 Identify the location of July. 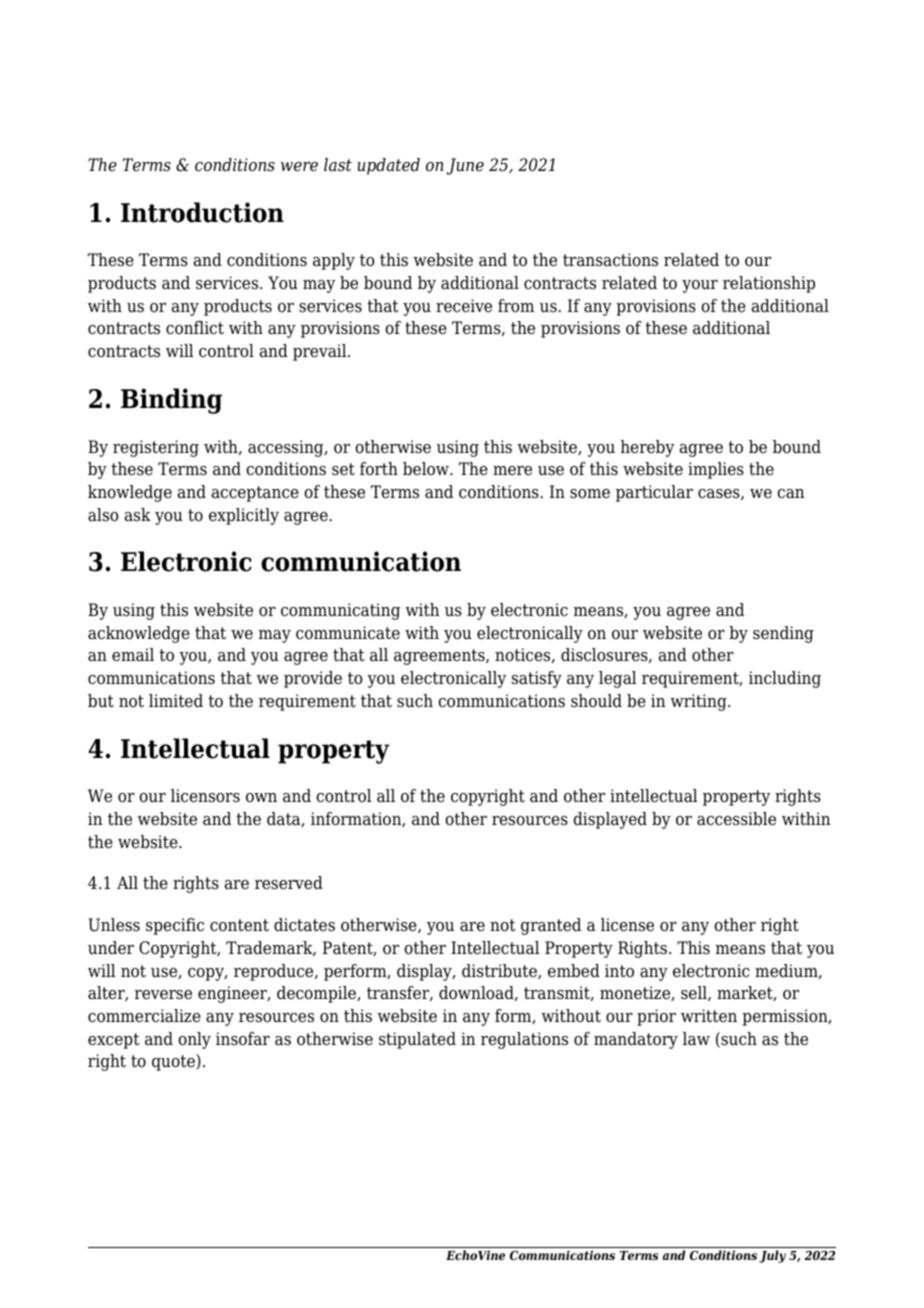
(772, 1256).
